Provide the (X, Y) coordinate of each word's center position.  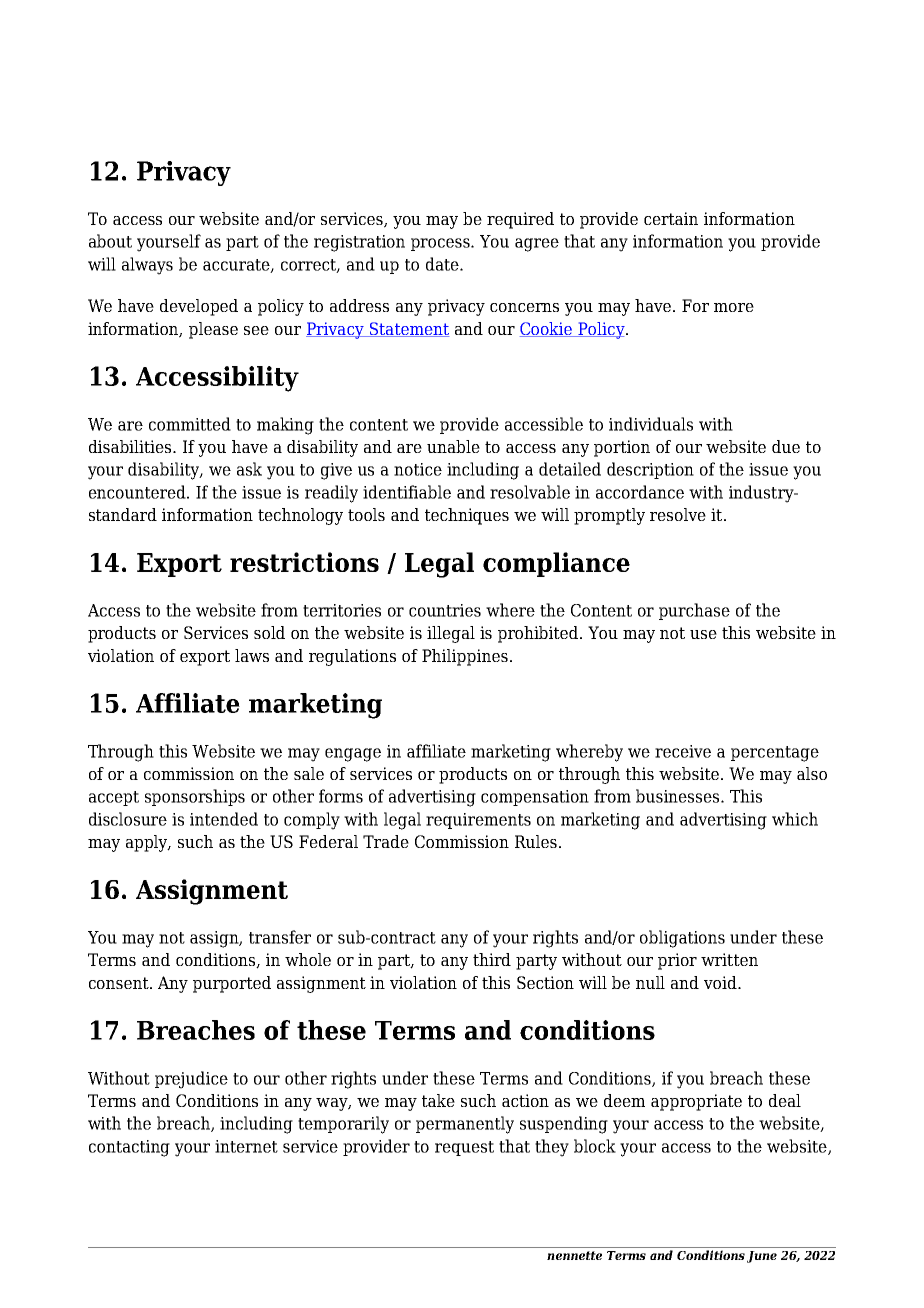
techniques (467, 516)
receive (683, 751)
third (492, 959)
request (464, 1148)
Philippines (465, 657)
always (147, 266)
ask (249, 469)
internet (246, 1146)
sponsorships (195, 797)
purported (232, 984)
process (441, 244)
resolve (678, 514)
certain (671, 218)
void (721, 982)
